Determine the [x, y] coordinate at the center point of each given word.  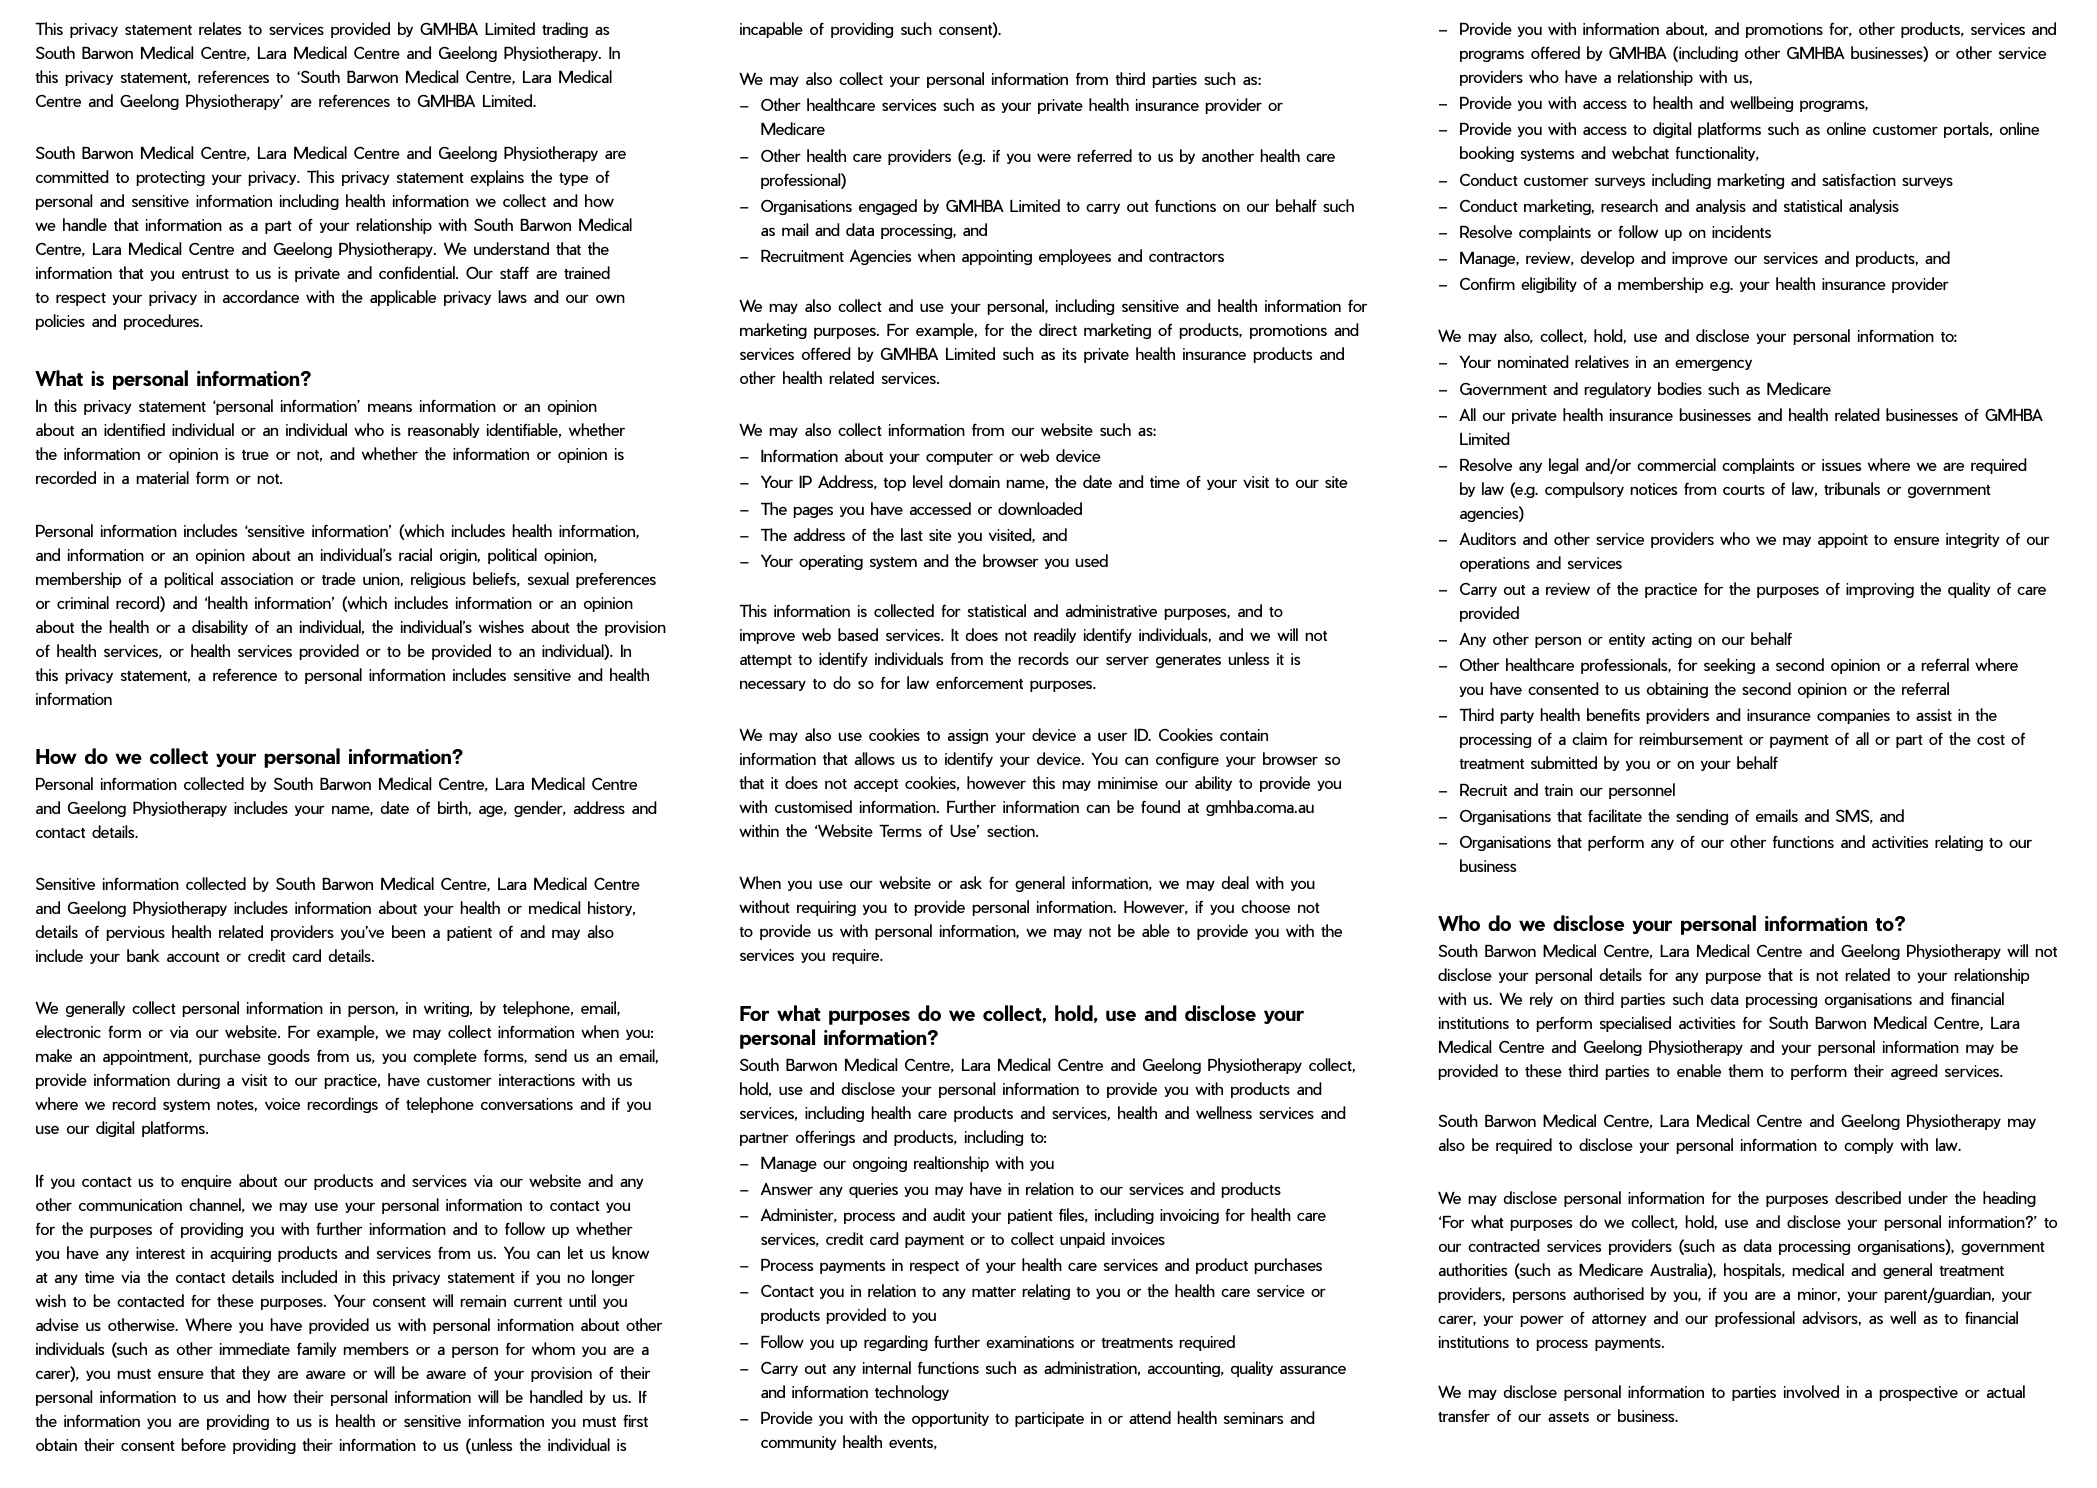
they [256, 1373]
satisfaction [1859, 180]
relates [220, 28]
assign [968, 736]
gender [539, 809]
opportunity [950, 1419]
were [1054, 158]
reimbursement [1691, 738]
